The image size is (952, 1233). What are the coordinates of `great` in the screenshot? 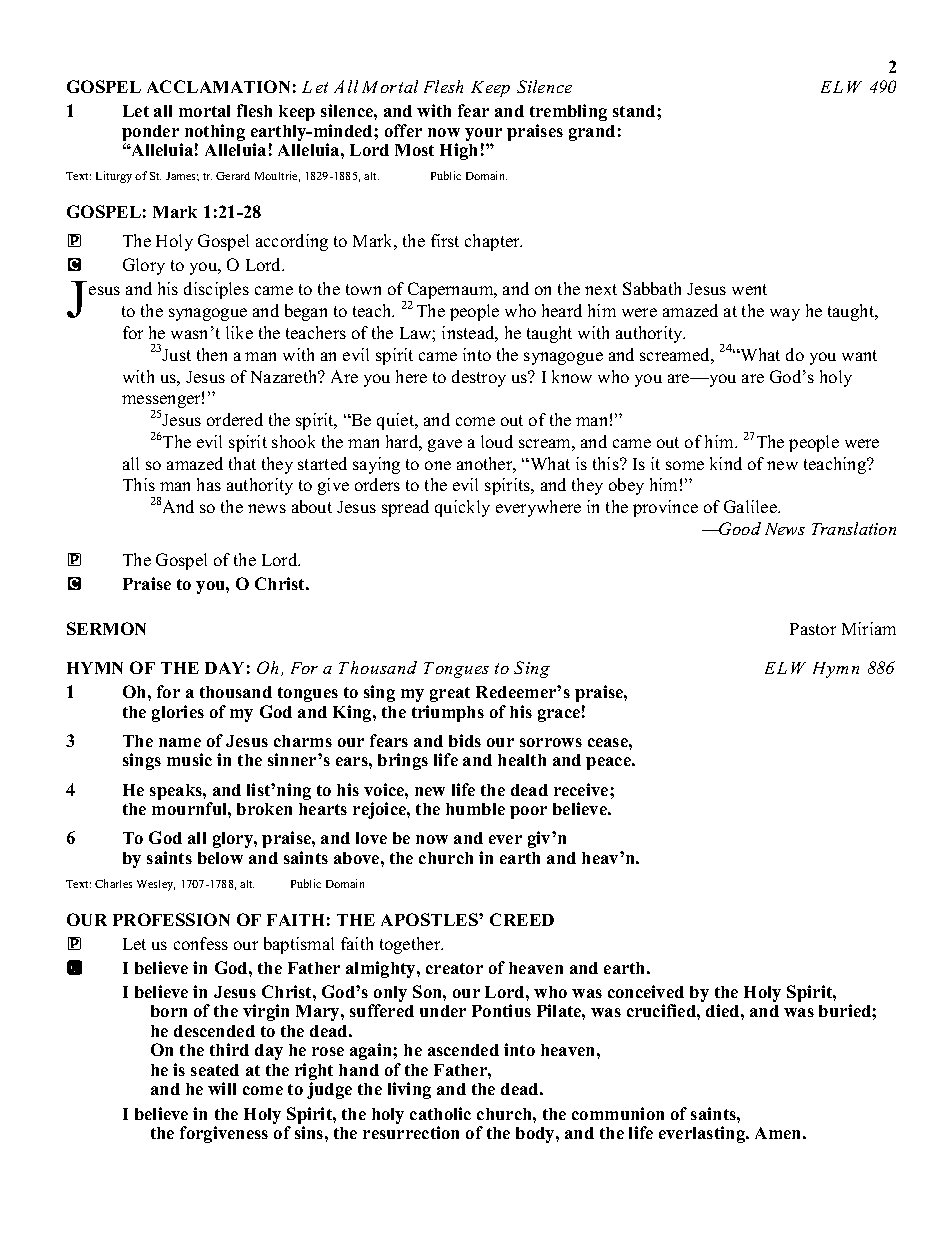 It's located at (450, 694).
